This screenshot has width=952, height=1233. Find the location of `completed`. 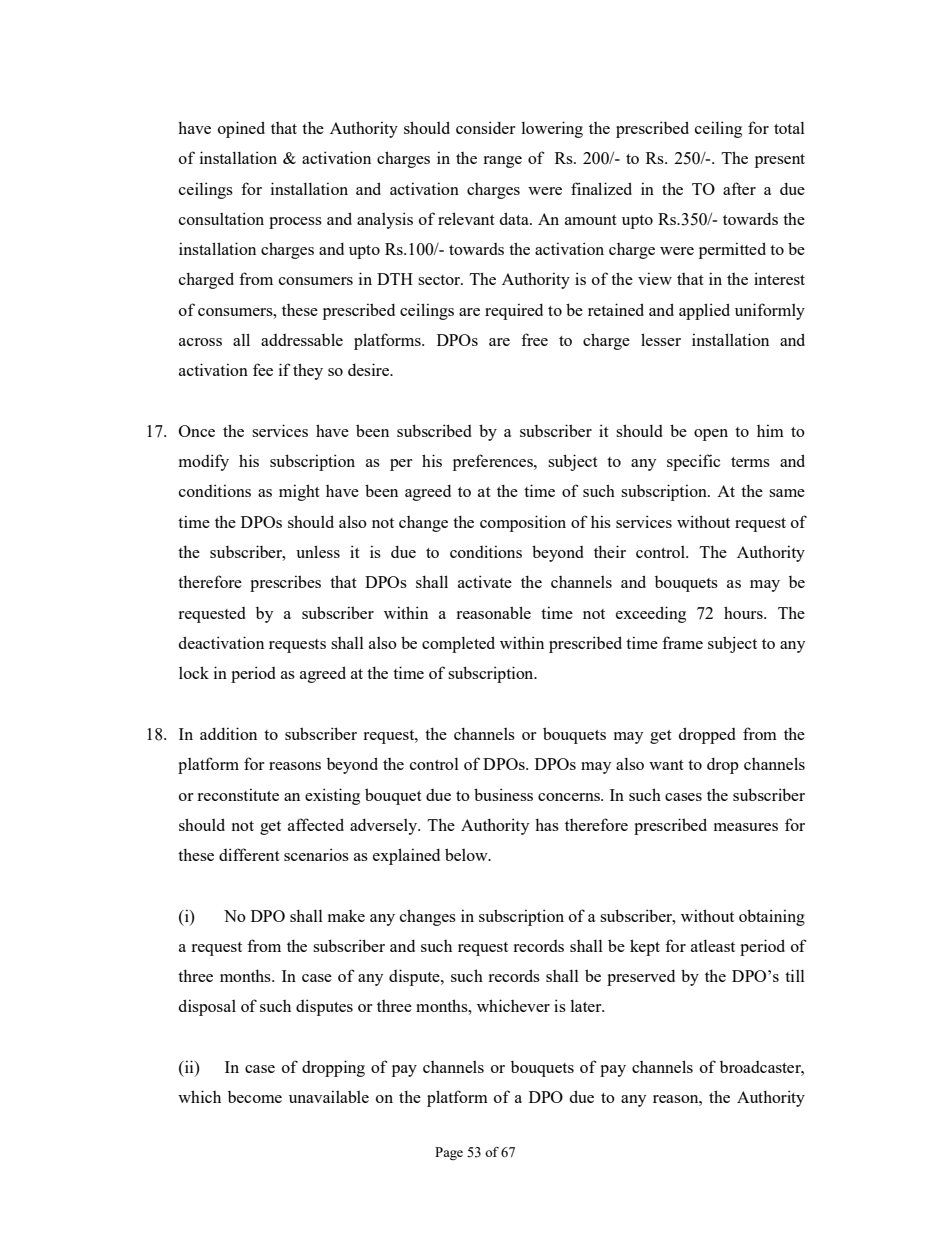

completed is located at coordinates (458, 644).
